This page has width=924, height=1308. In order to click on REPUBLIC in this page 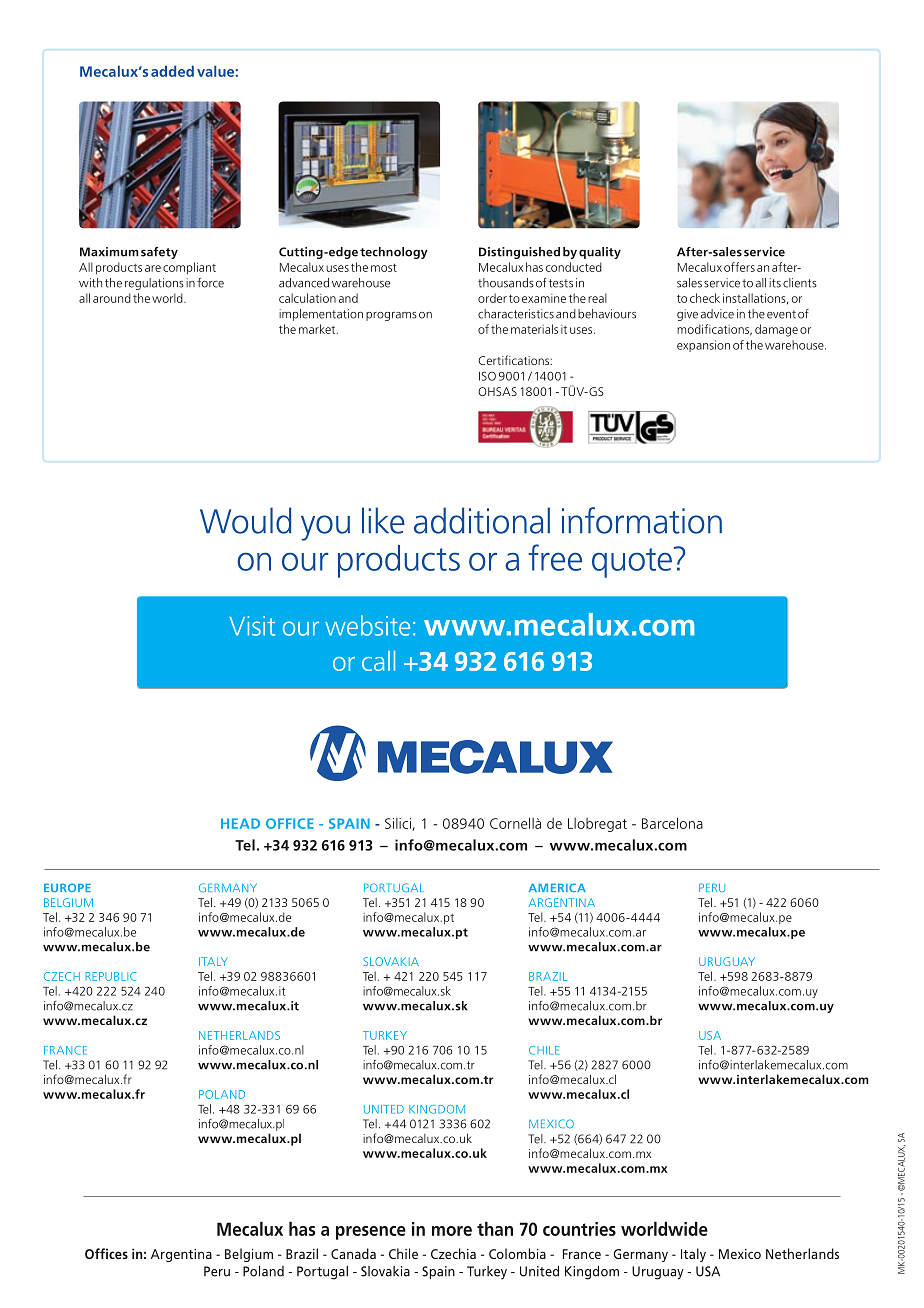, I will do `click(111, 976)`.
